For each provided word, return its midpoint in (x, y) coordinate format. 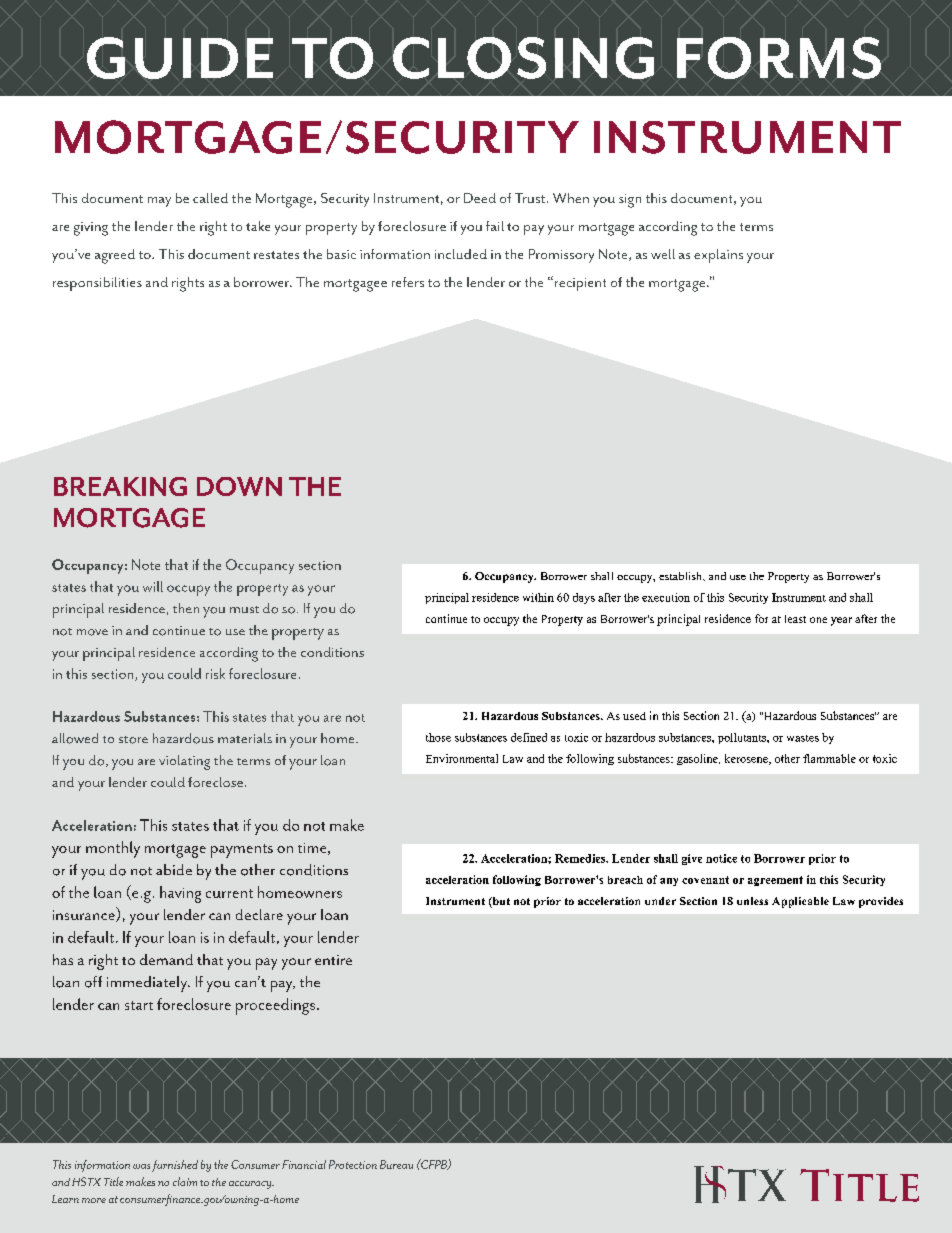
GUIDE (180, 58)
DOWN (239, 486)
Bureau (396, 1164)
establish (682, 576)
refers (408, 282)
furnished (175, 1166)
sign (630, 201)
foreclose (215, 782)
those (438, 737)
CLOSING (523, 58)
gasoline (698, 759)
